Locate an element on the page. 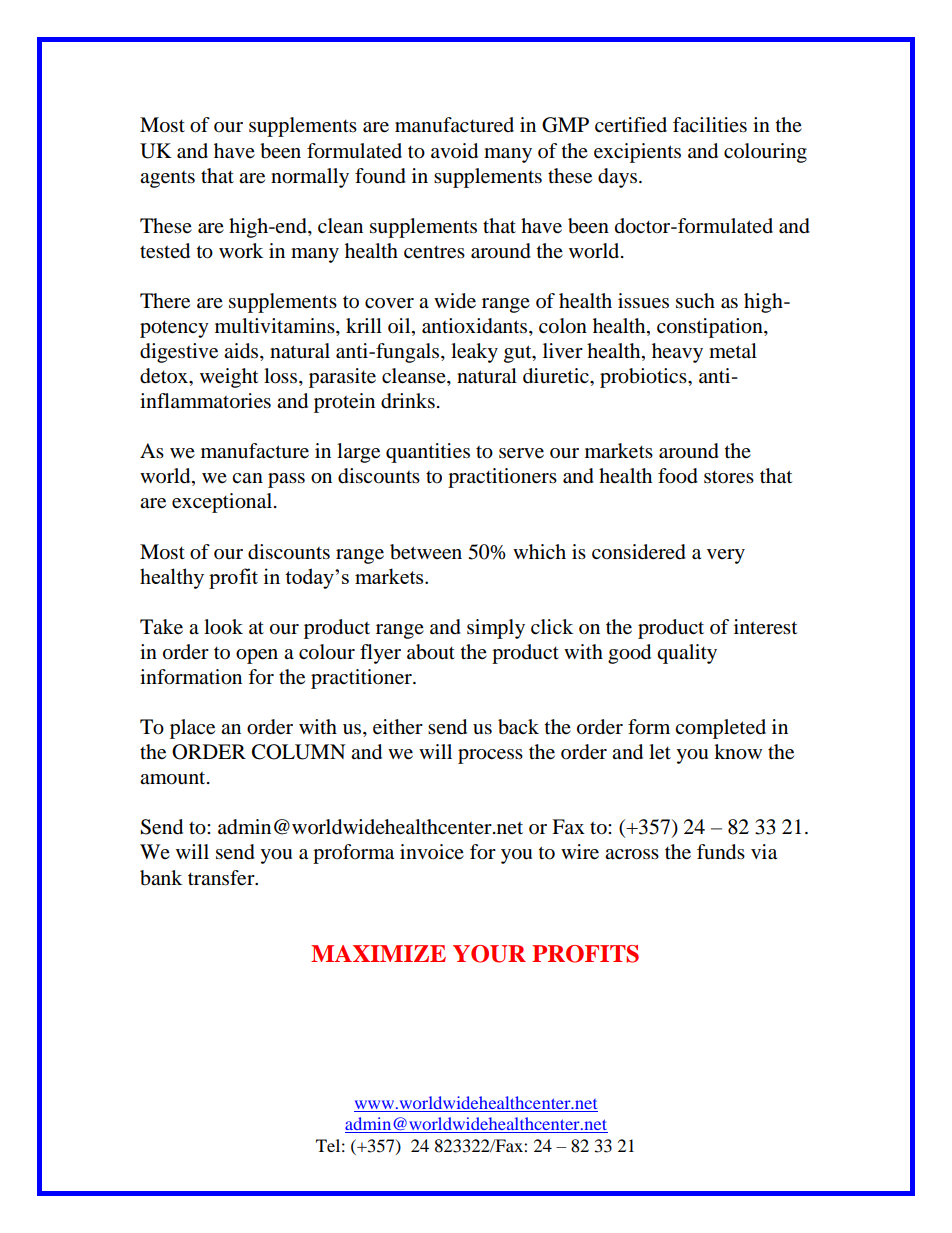 The height and width of the document is (1233, 952). agents is located at coordinates (167, 179).
